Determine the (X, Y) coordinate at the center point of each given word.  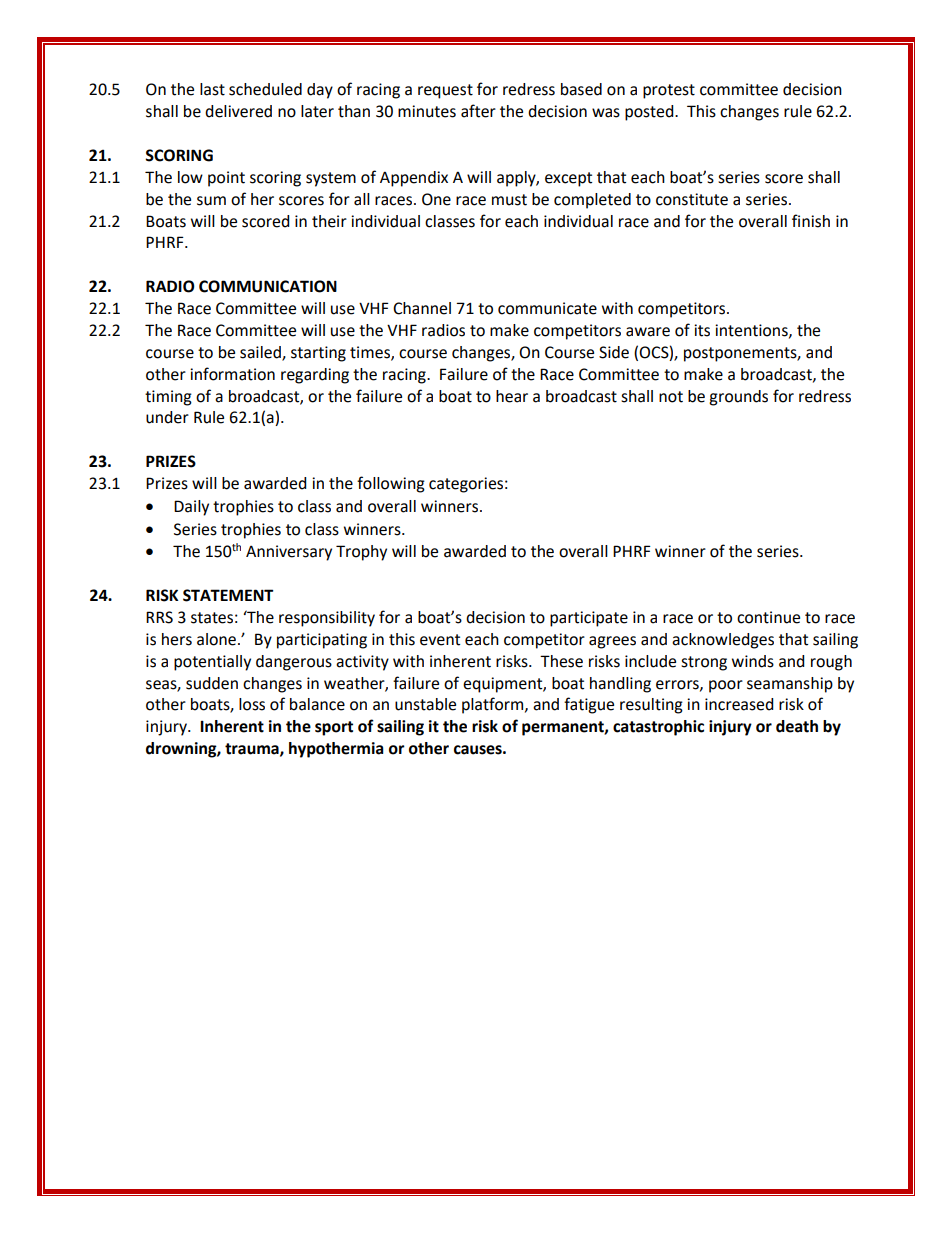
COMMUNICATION (268, 286)
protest (669, 91)
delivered (238, 111)
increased (739, 704)
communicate (547, 308)
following (391, 484)
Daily (191, 508)
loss (252, 704)
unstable (425, 704)
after (478, 111)
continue (768, 617)
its (702, 330)
